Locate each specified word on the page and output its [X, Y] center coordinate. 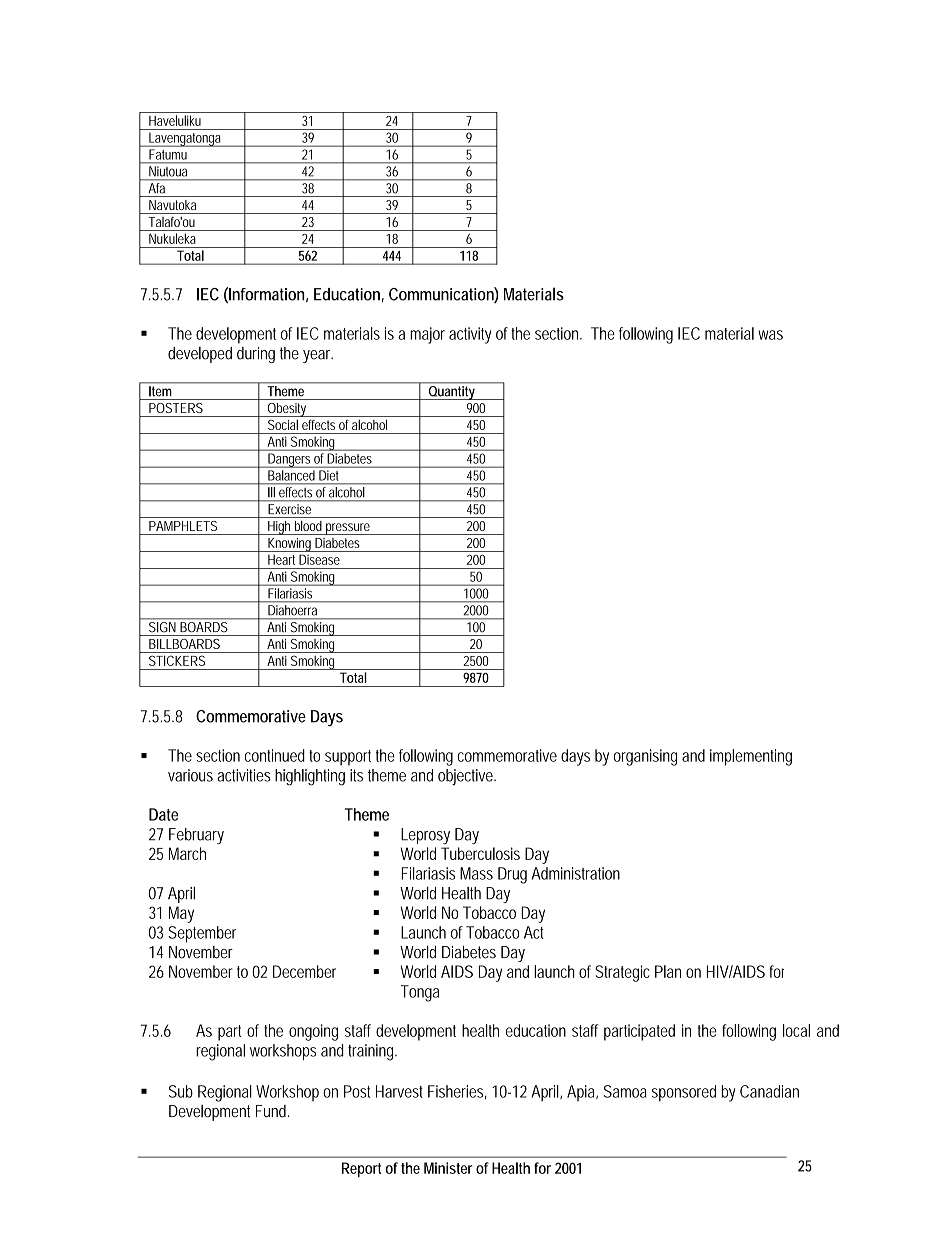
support [348, 758]
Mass [476, 873]
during [256, 355]
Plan [668, 971]
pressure [348, 529]
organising [645, 757]
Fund [272, 1111]
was [770, 335]
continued [275, 755]
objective [467, 777]
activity [470, 335]
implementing [751, 757]
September [202, 934]
